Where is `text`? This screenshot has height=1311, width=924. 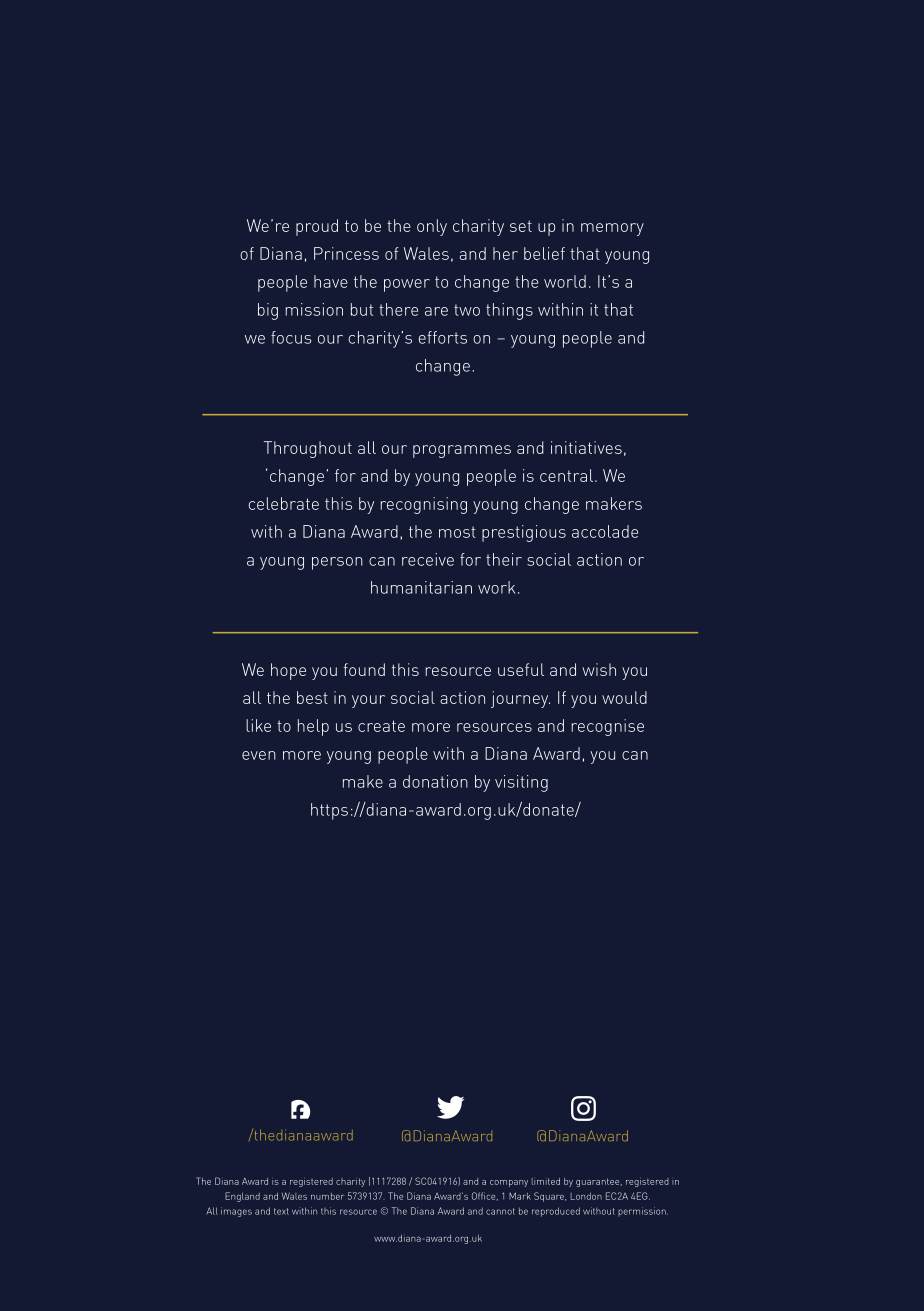 text is located at coordinates (281, 1211).
